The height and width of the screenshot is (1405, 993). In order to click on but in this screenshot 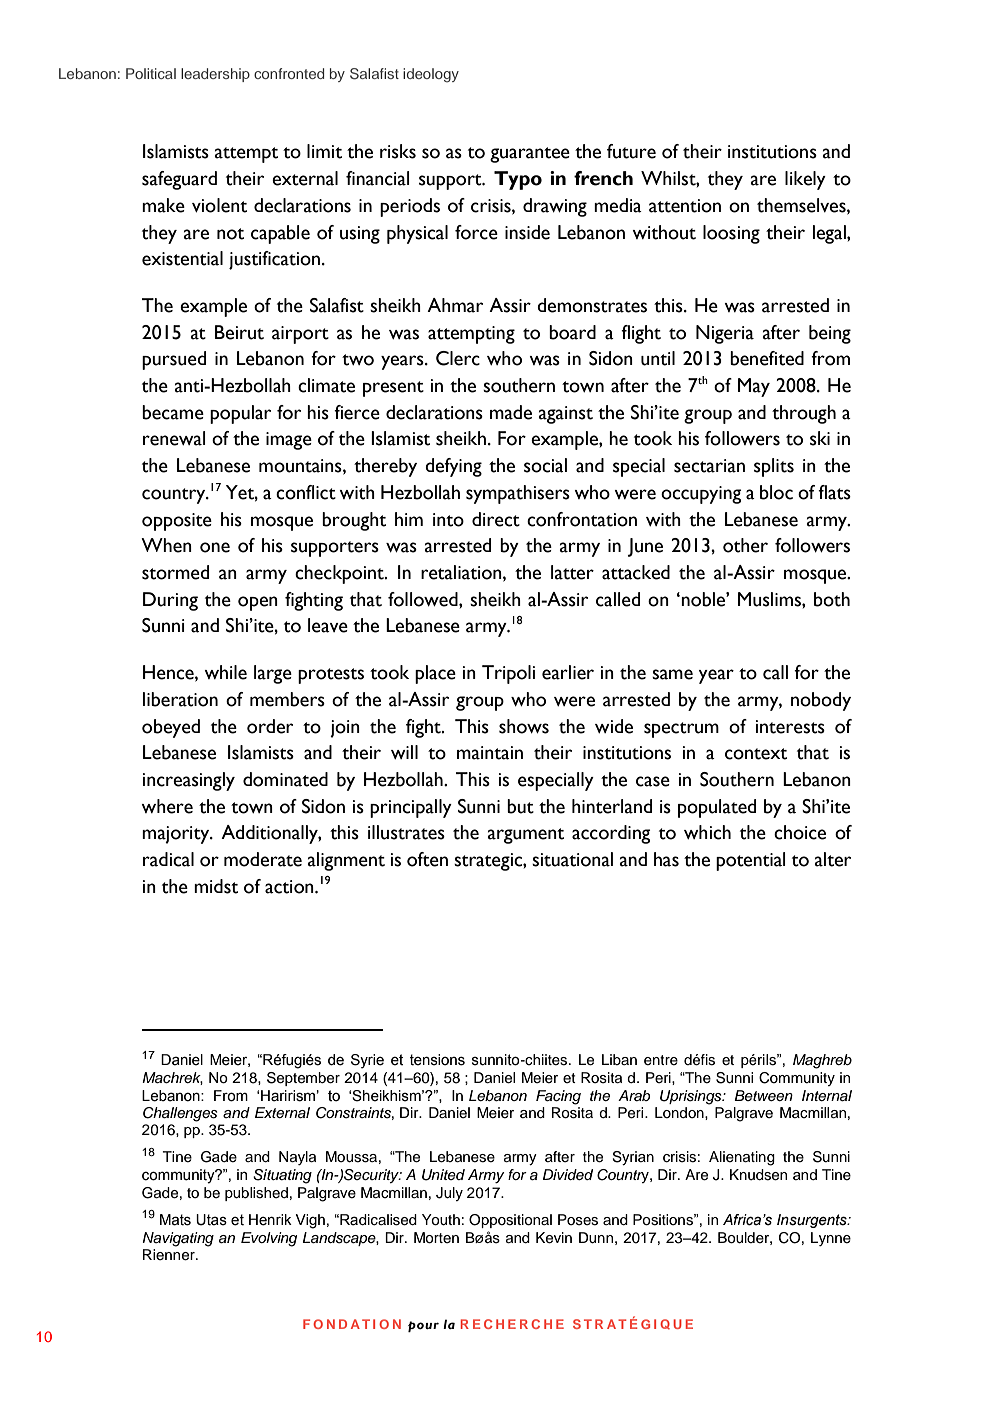, I will do `click(520, 806)`.
